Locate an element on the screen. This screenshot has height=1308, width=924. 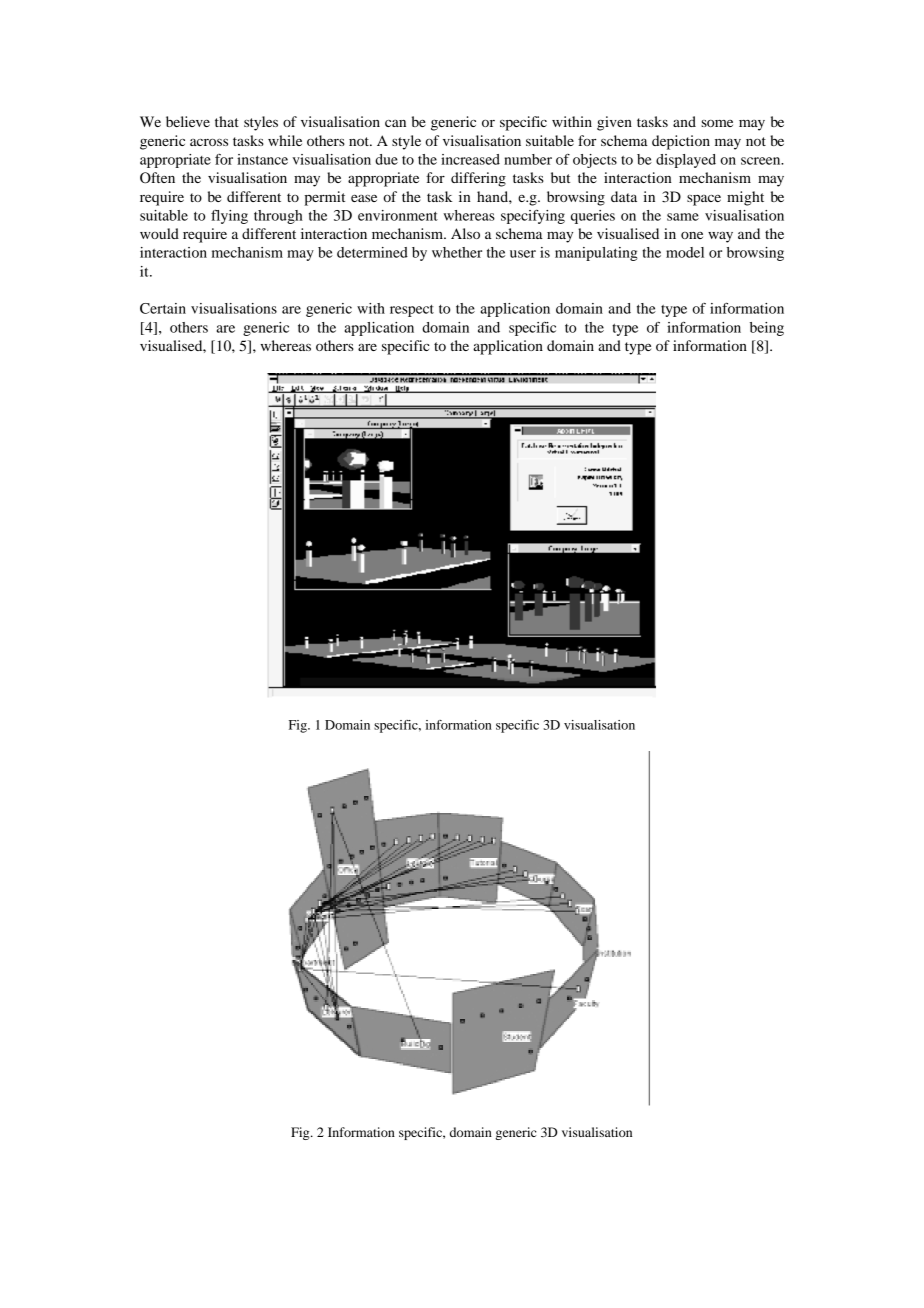
can is located at coordinates (395, 123).
